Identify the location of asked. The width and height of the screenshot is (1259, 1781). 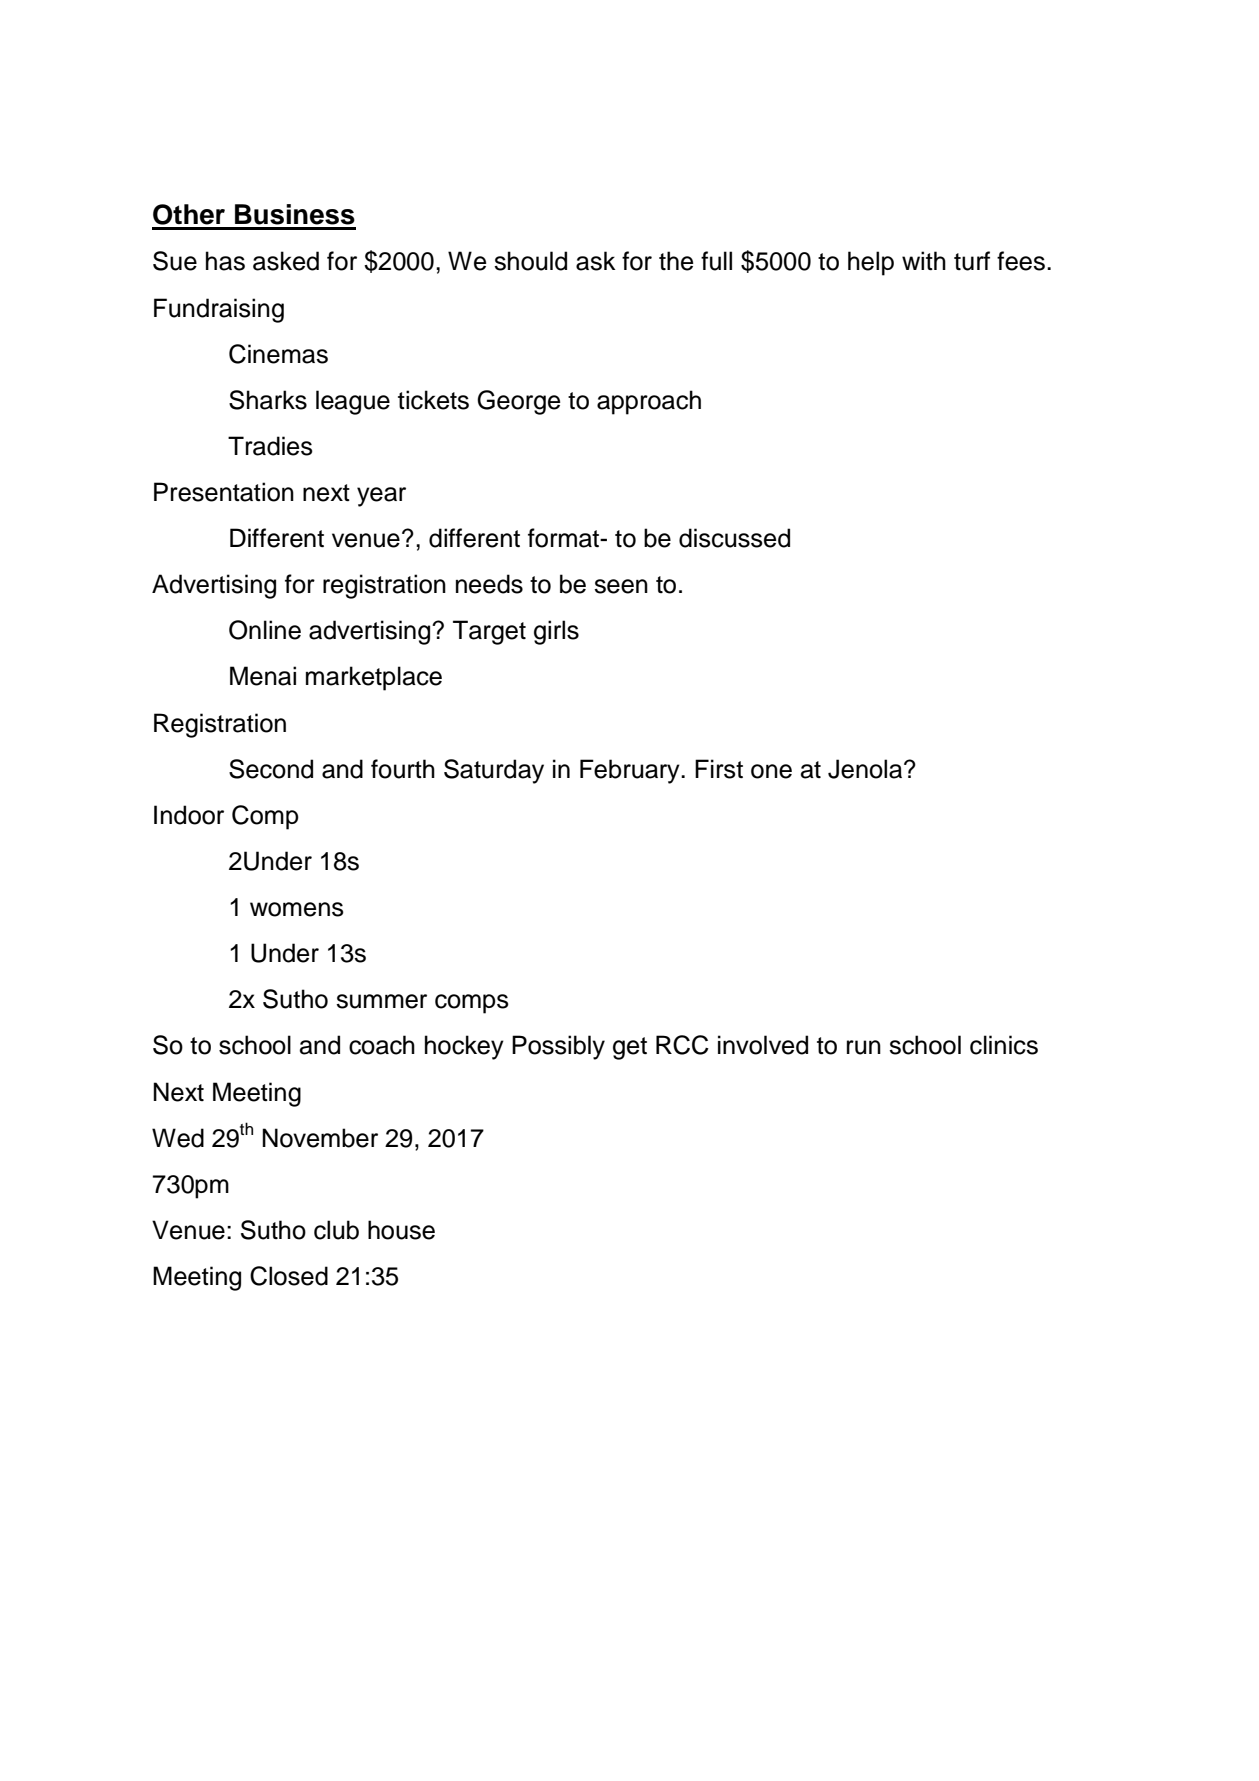
(286, 261).
